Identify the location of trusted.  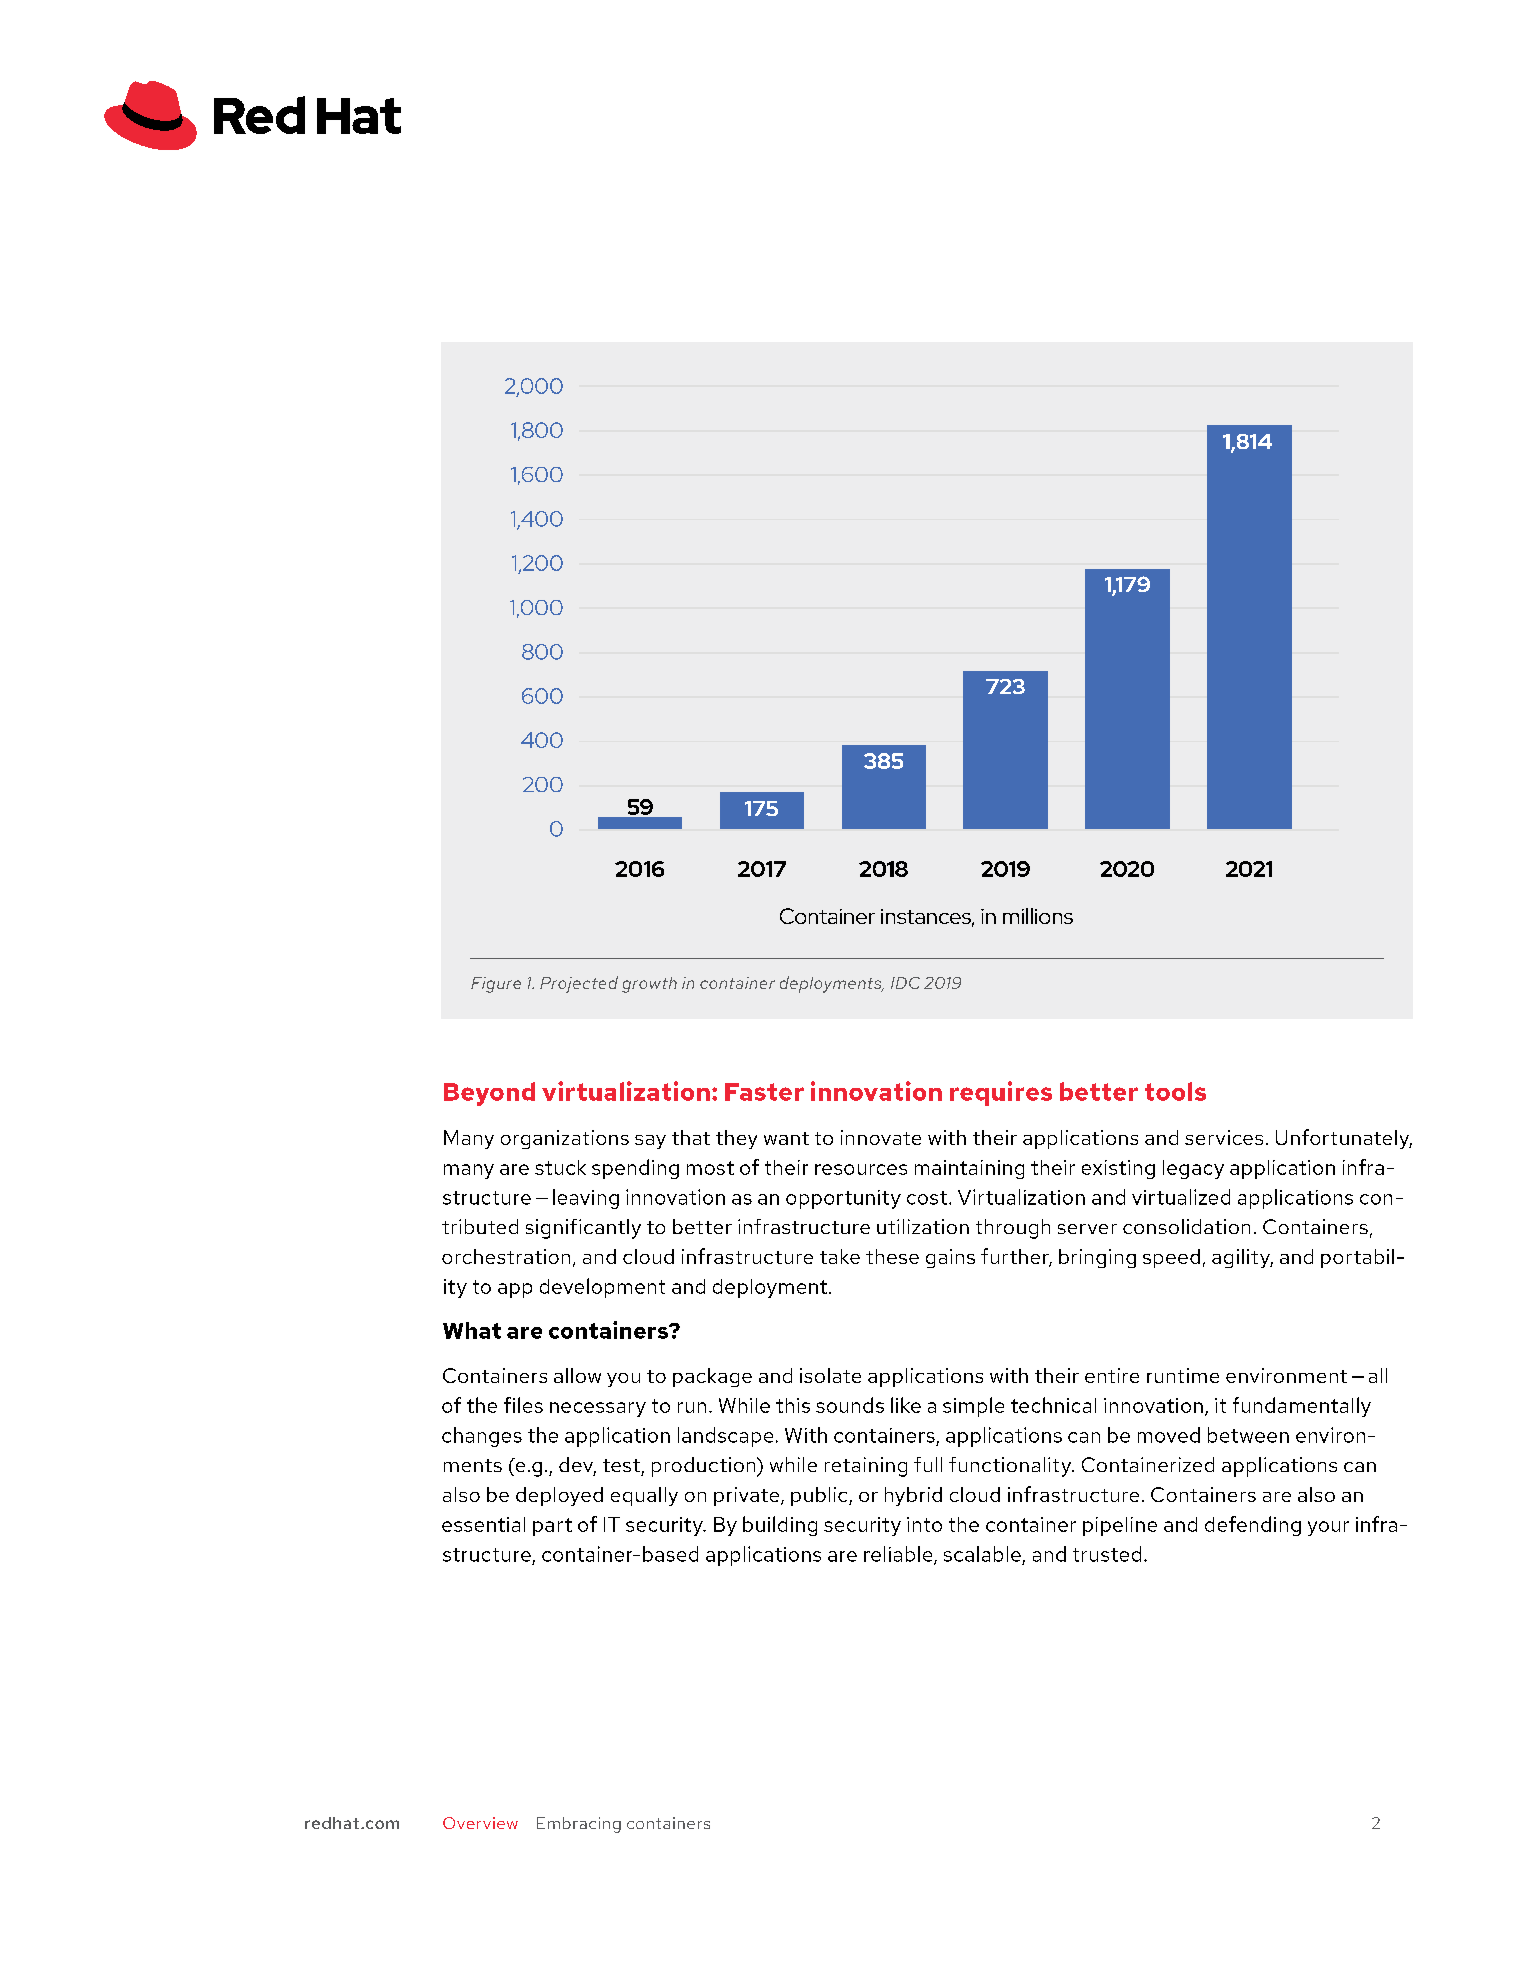
(1107, 1554).
